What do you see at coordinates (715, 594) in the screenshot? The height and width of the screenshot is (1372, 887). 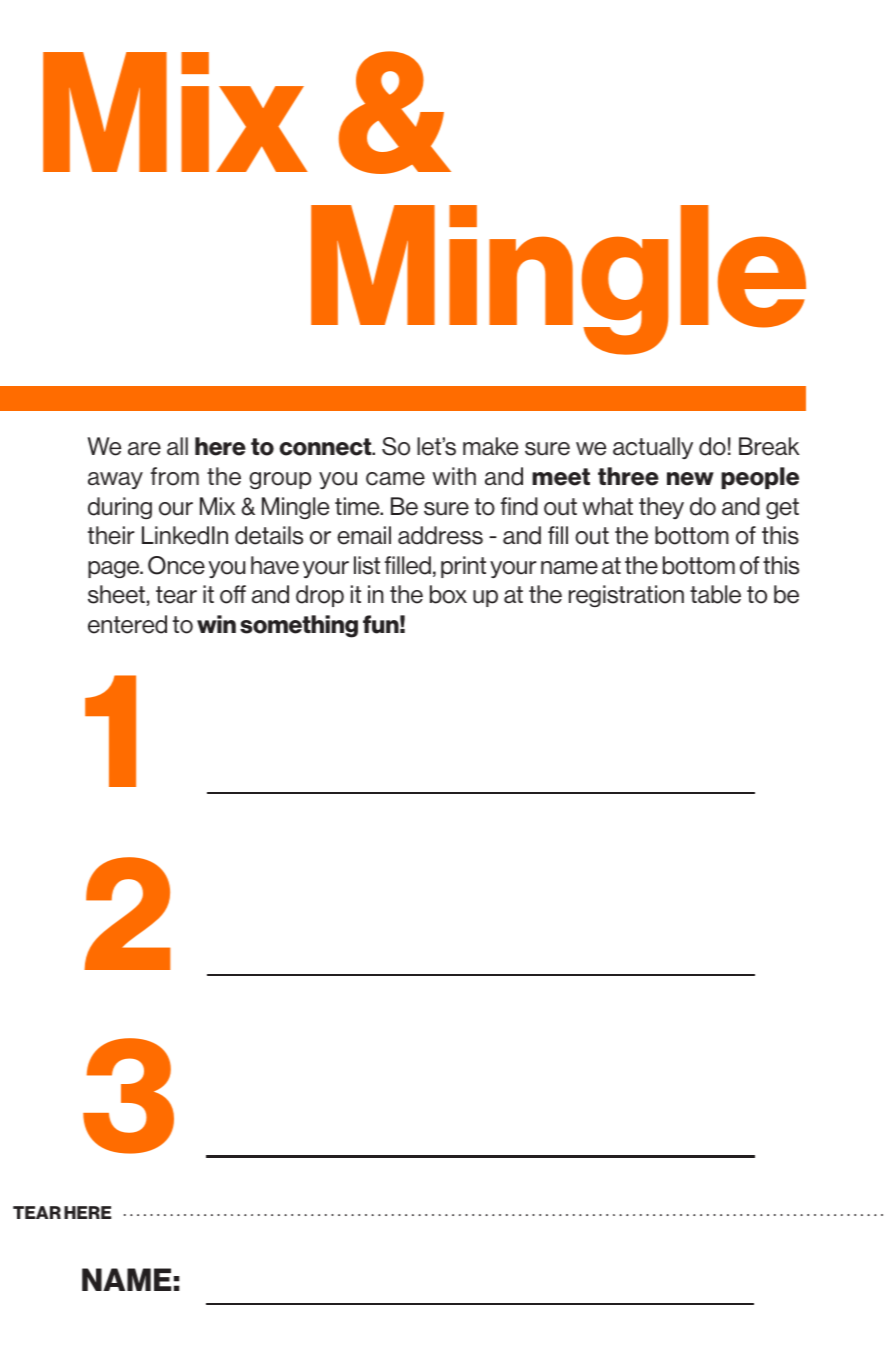 I see `table` at bounding box center [715, 594].
